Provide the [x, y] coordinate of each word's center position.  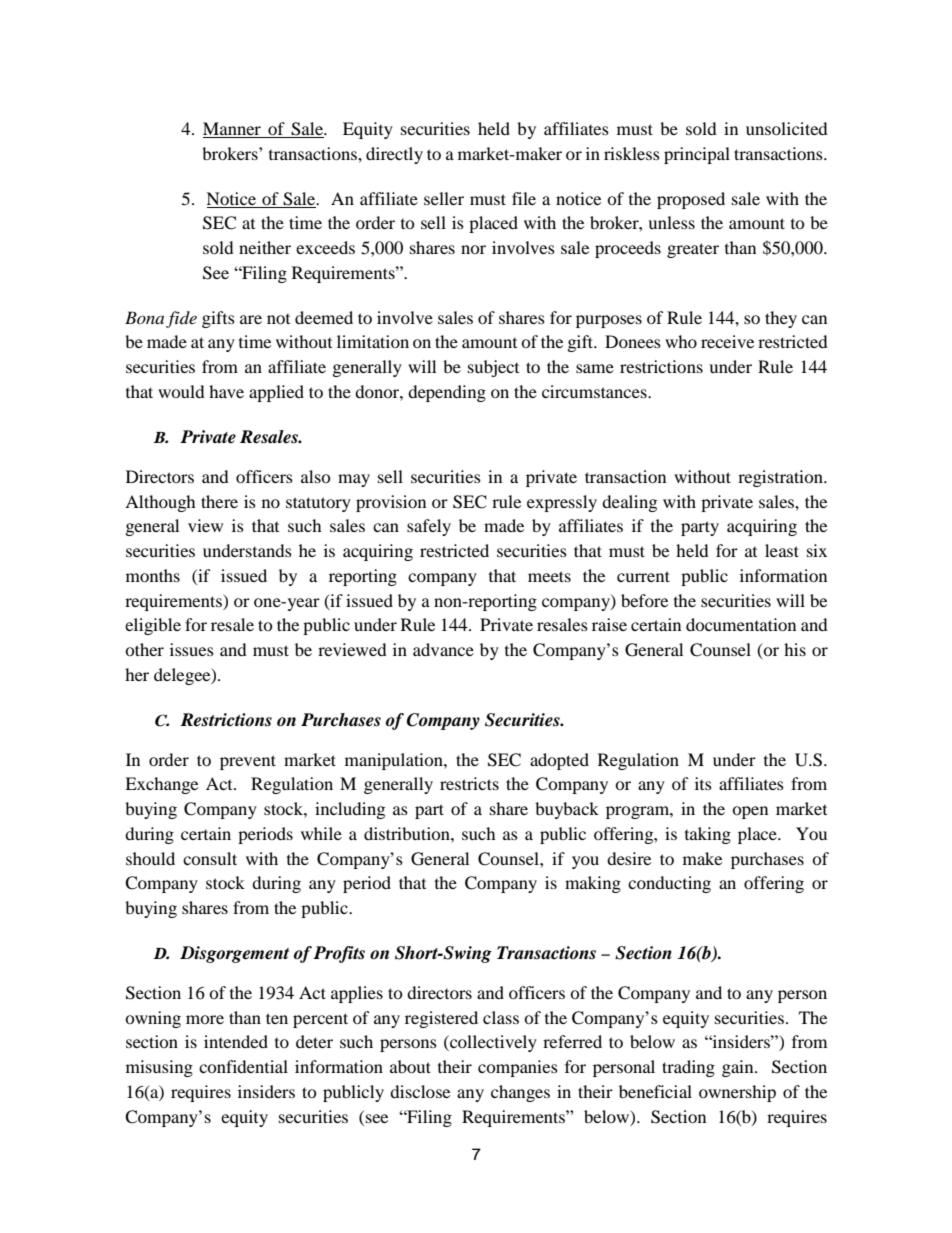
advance [443, 649]
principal [697, 155]
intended [236, 1041]
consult [210, 858]
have [226, 391]
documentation [741, 624]
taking [708, 835]
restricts [469, 783]
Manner [233, 130]
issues [192, 649]
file [524, 198]
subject [493, 368]
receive [727, 341]
